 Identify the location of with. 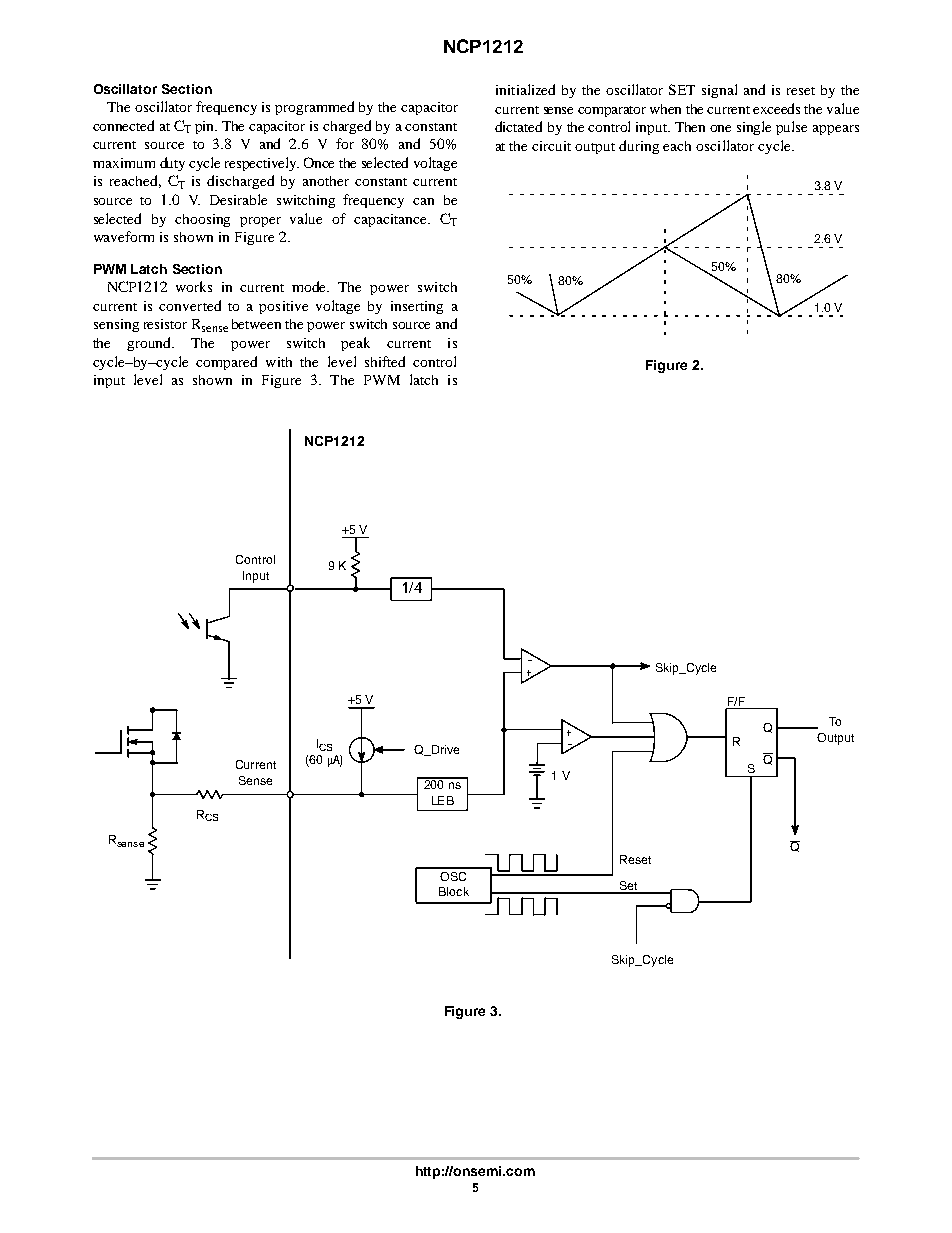
(279, 362).
